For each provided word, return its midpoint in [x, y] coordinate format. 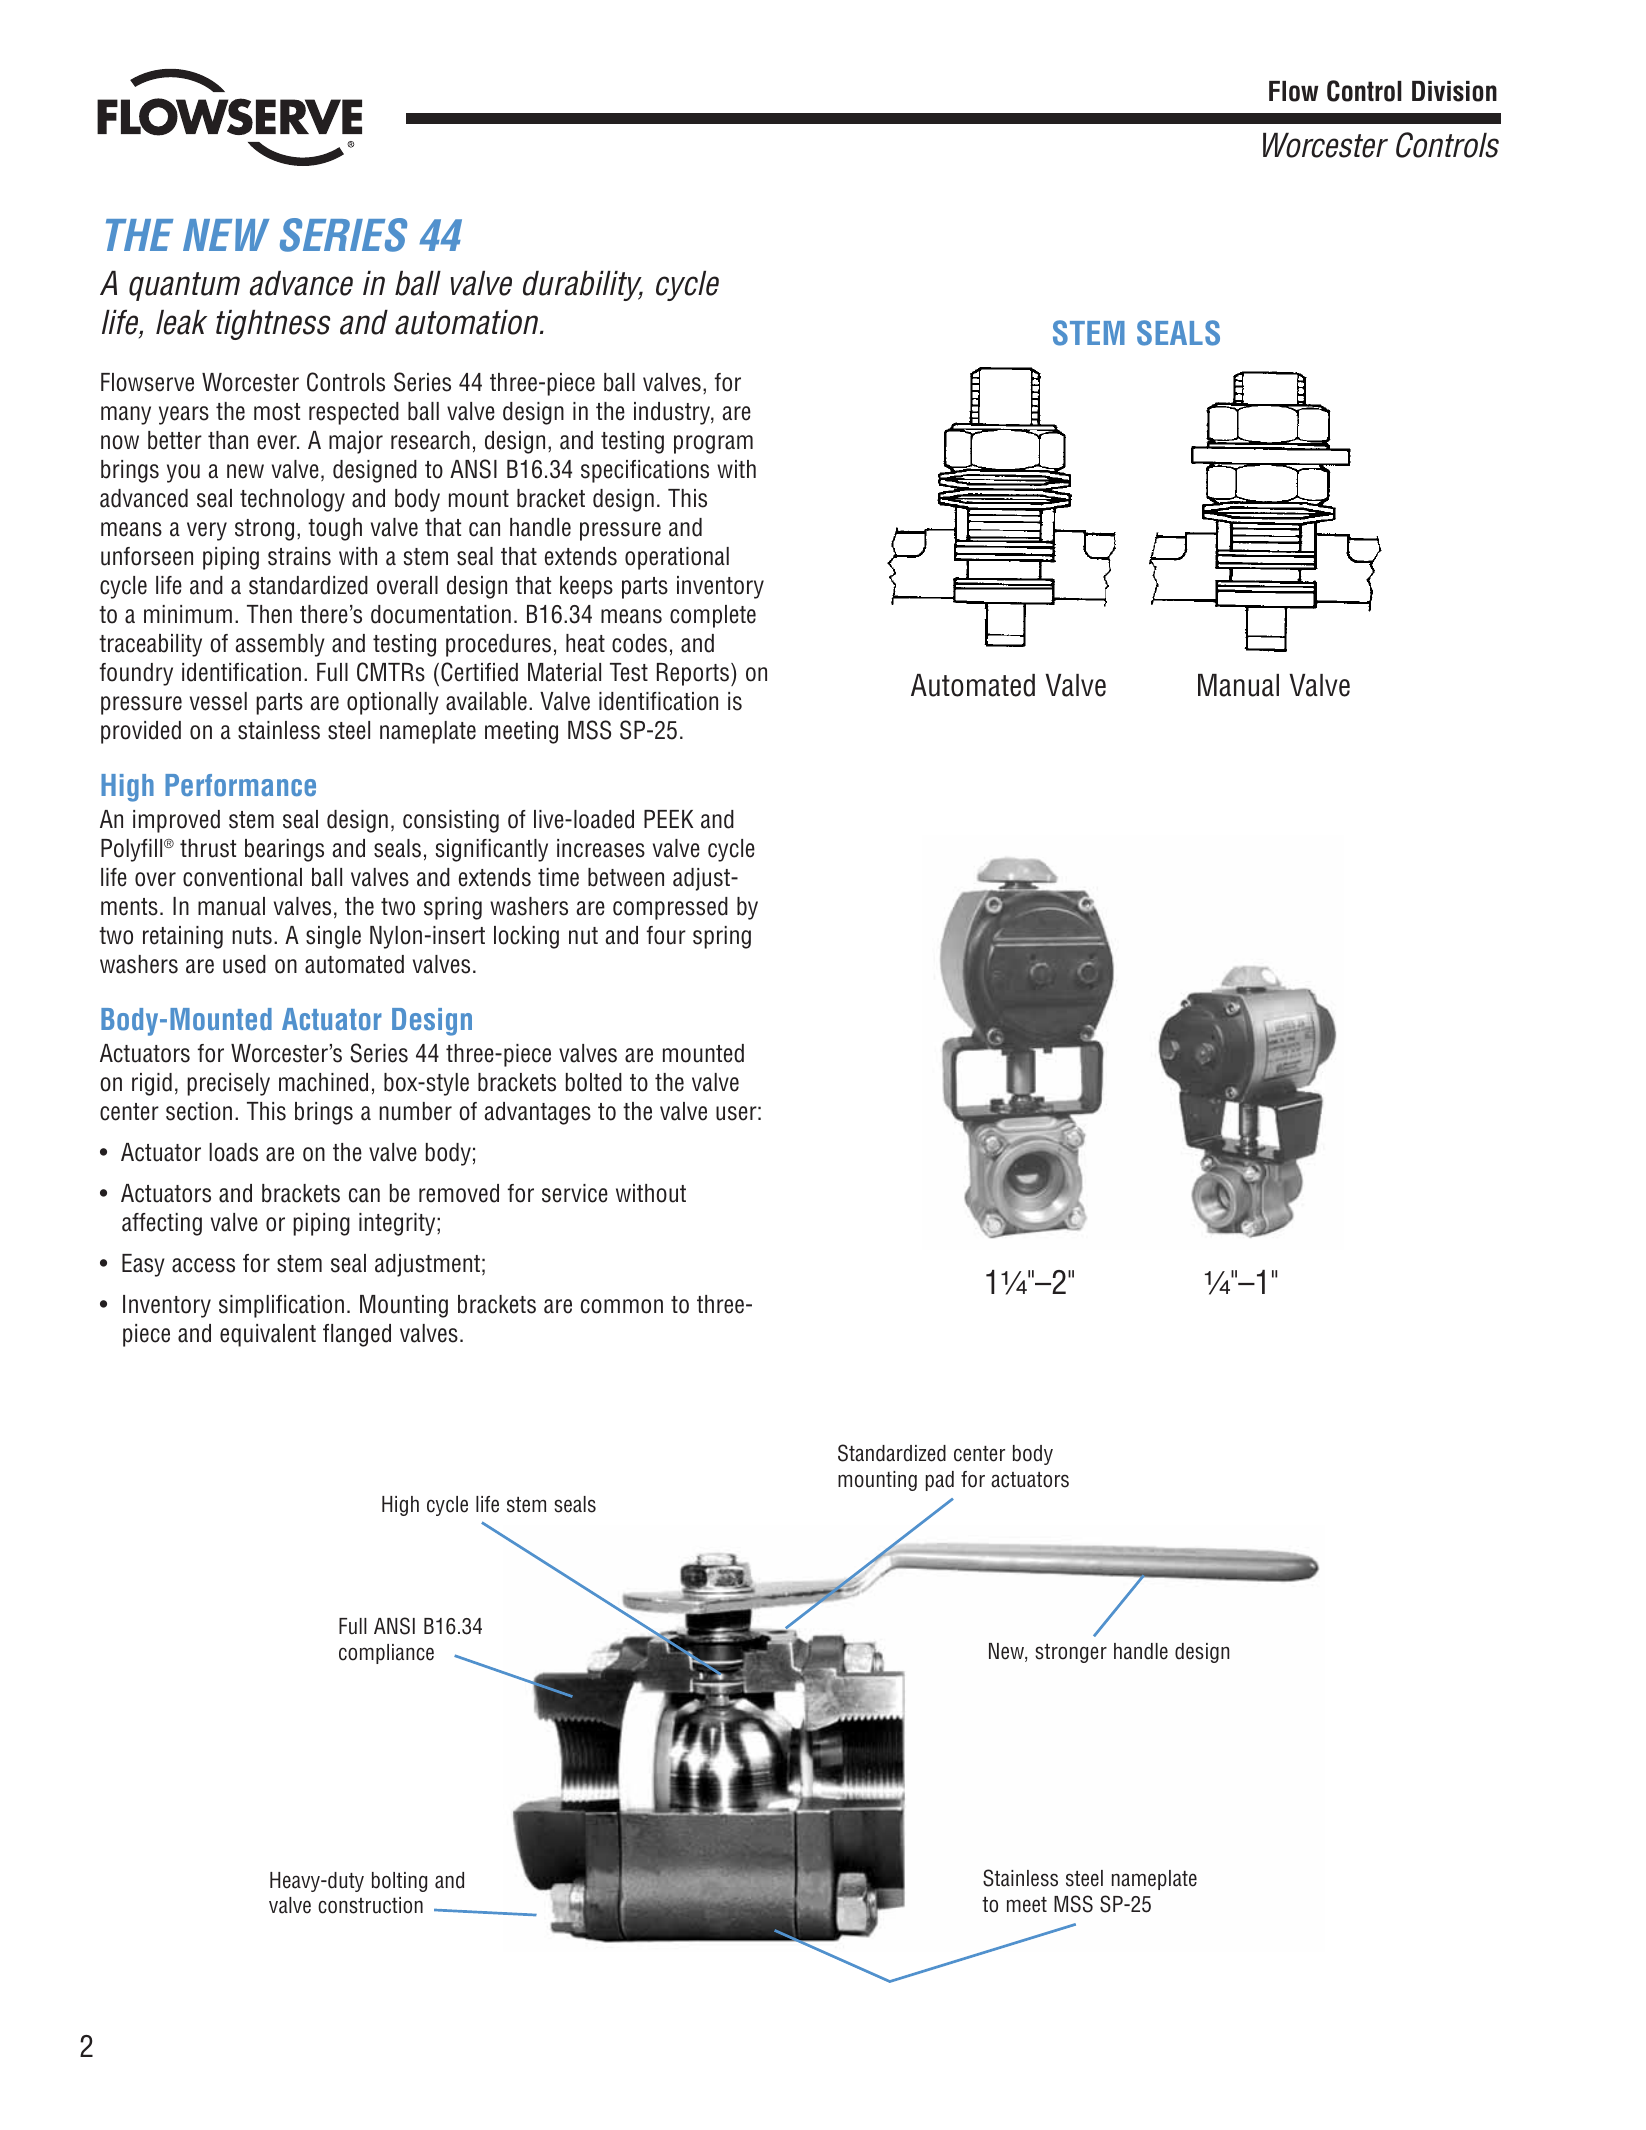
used [244, 964]
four [666, 935]
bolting [399, 1882]
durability [583, 286]
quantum [184, 286]
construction [370, 1905]
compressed [670, 908]
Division [1454, 91]
